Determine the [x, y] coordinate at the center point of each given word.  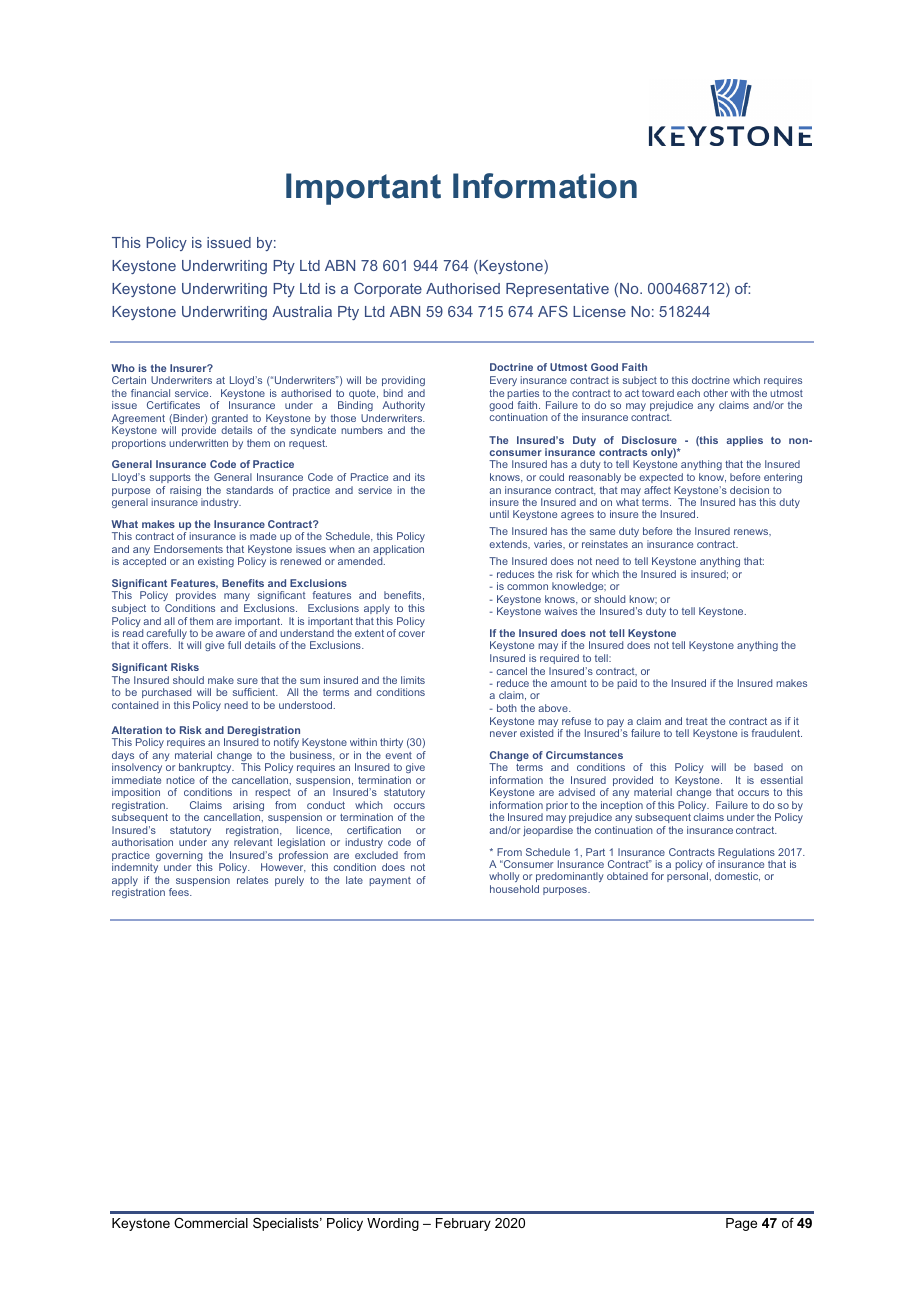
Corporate [388, 290]
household [514, 889]
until [499, 514]
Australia [302, 311]
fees [180, 892]
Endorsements [188, 549]
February [463, 1224]
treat [697, 721]
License [599, 311]
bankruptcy [206, 768]
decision [749, 490]
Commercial [211, 1223]
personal [687, 877]
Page [741, 1224]
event [398, 755]
